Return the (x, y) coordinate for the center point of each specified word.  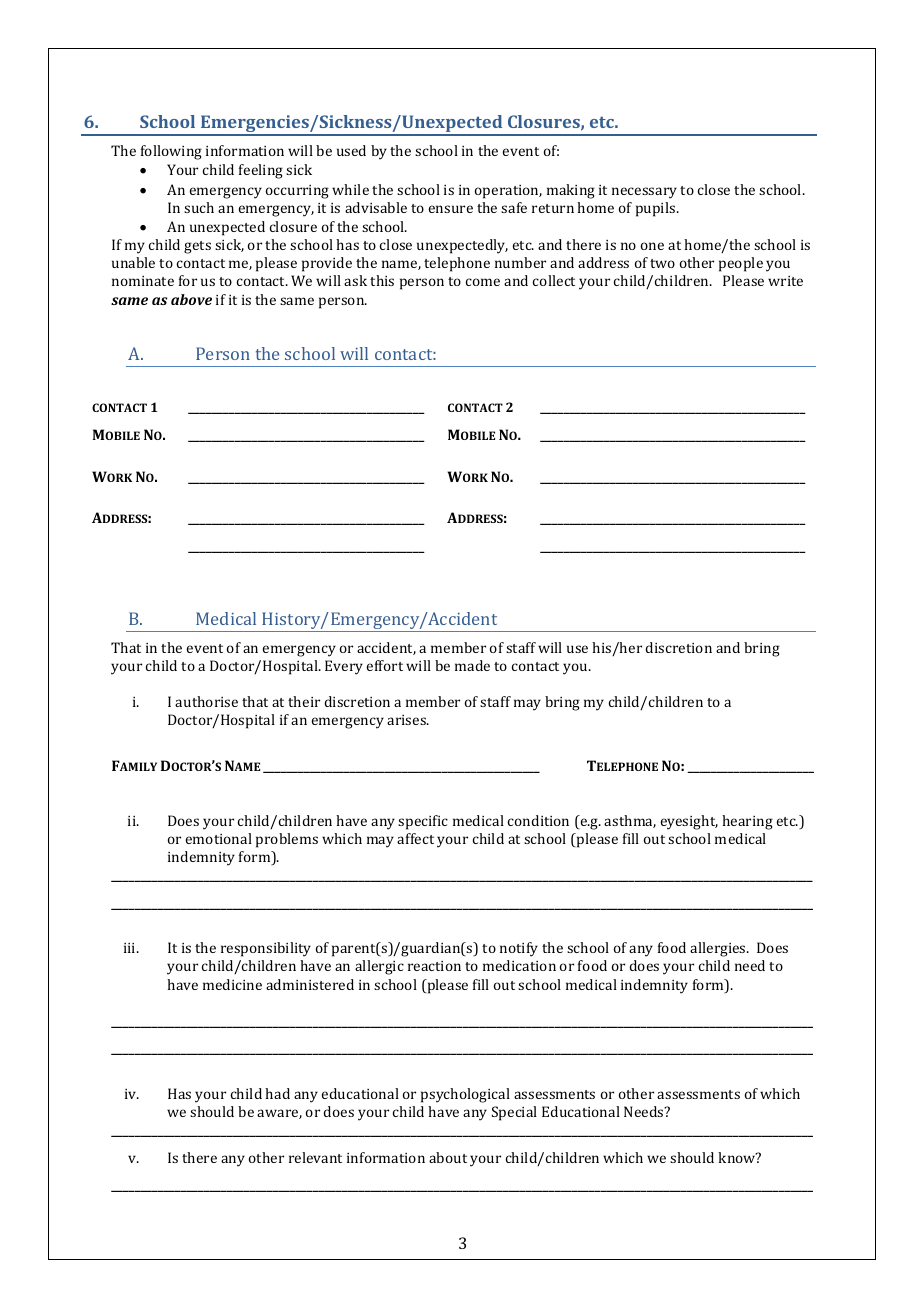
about (448, 1157)
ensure (450, 209)
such (199, 207)
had (277, 1093)
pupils (657, 209)
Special (514, 1113)
